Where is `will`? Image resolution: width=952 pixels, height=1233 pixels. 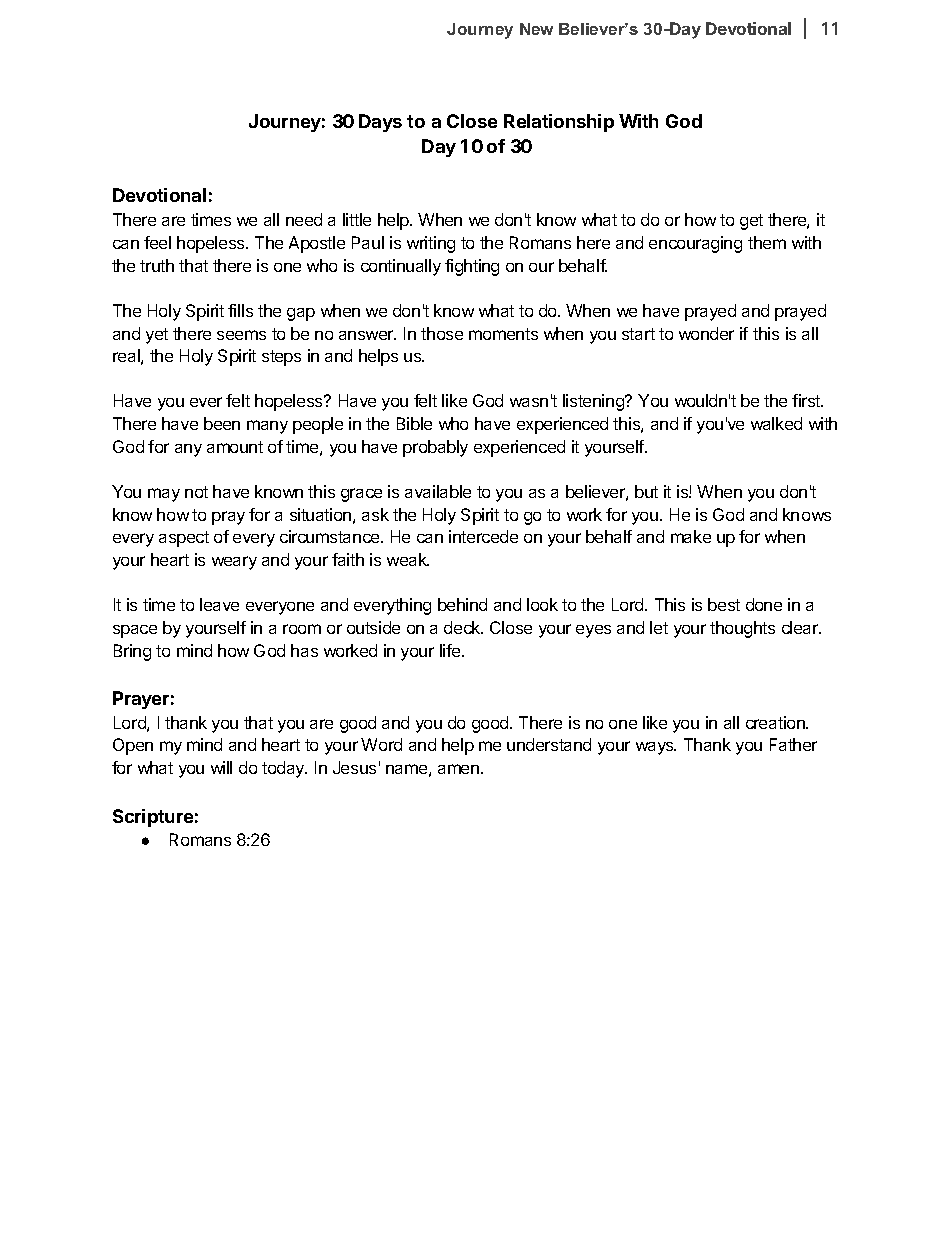 will is located at coordinates (221, 767).
